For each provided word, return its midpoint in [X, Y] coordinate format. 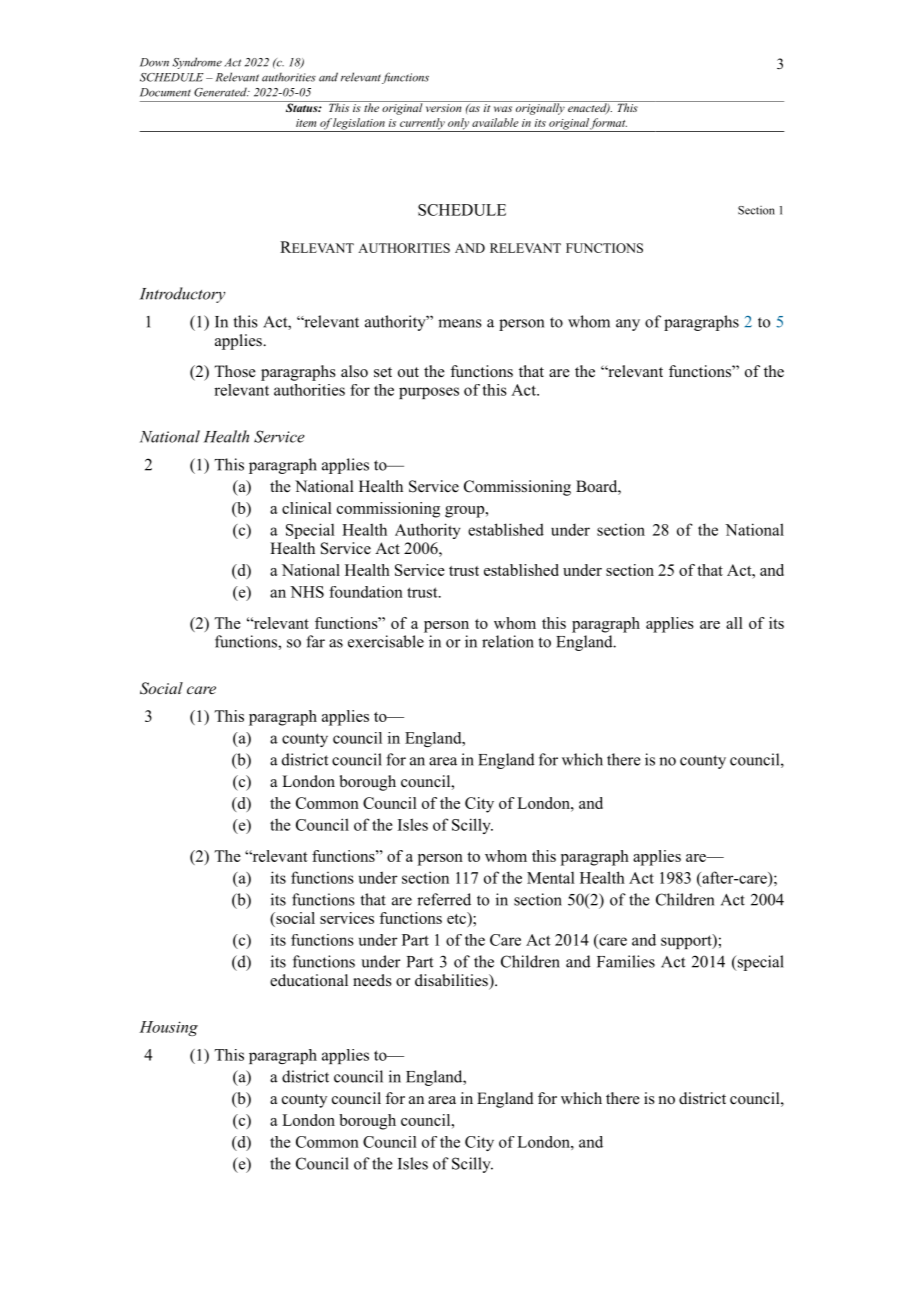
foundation [366, 592]
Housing [168, 1028]
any [628, 325]
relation [508, 641]
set [383, 372]
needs [372, 980]
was [503, 109]
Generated [221, 92]
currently [422, 125]
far [315, 641]
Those [235, 371]
